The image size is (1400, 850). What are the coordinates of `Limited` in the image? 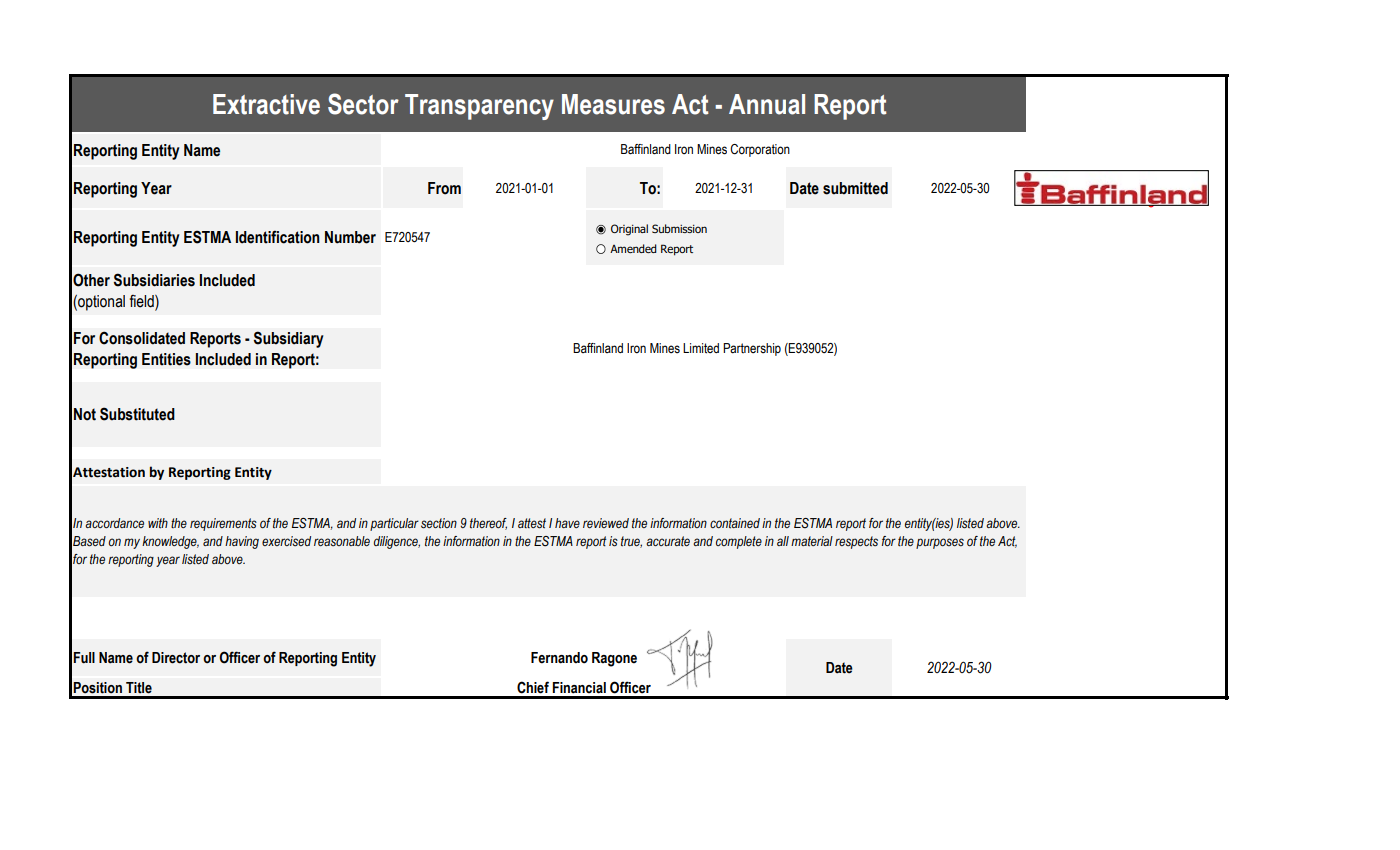 It's located at (701, 348).
